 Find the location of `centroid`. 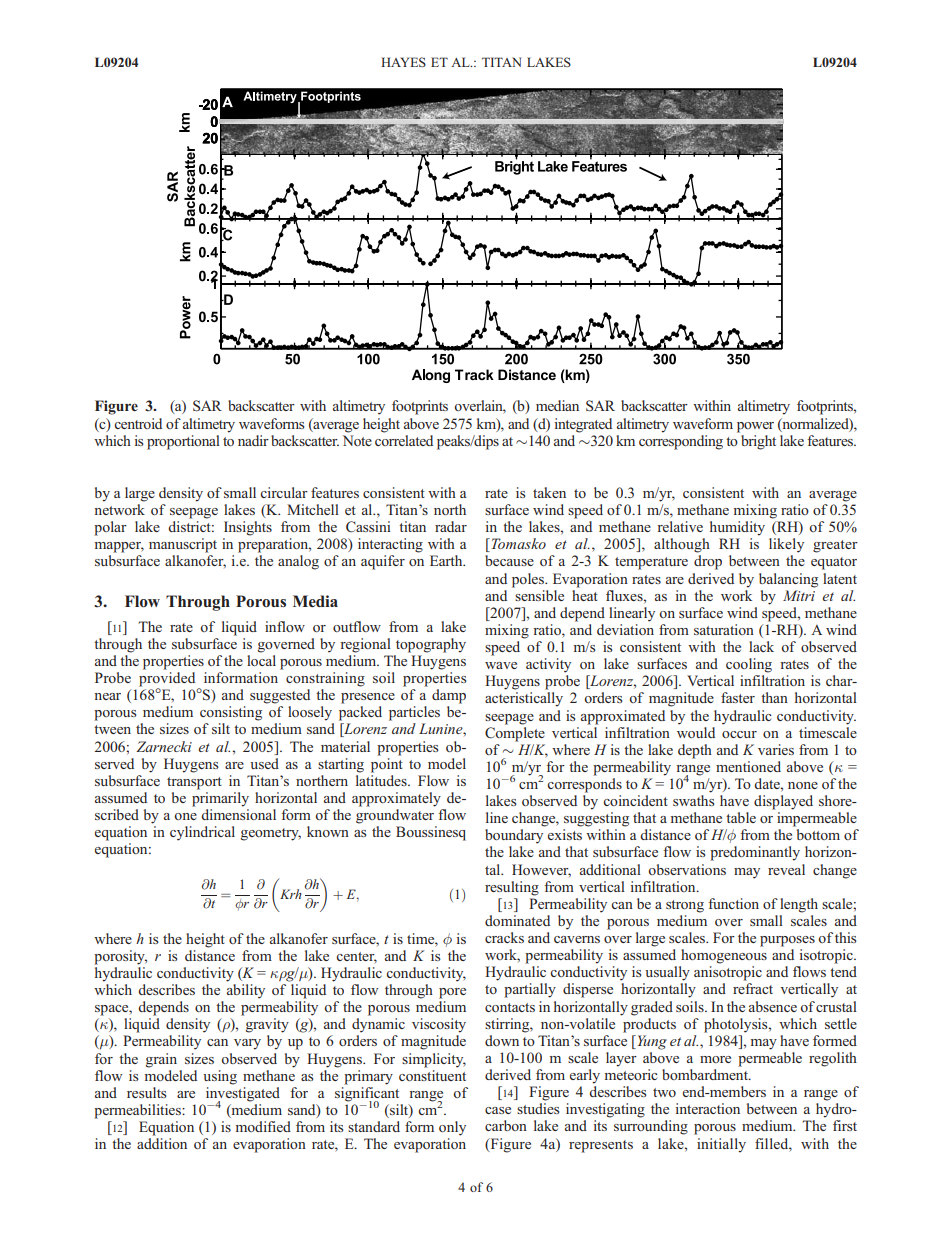

centroid is located at coordinates (138, 423).
